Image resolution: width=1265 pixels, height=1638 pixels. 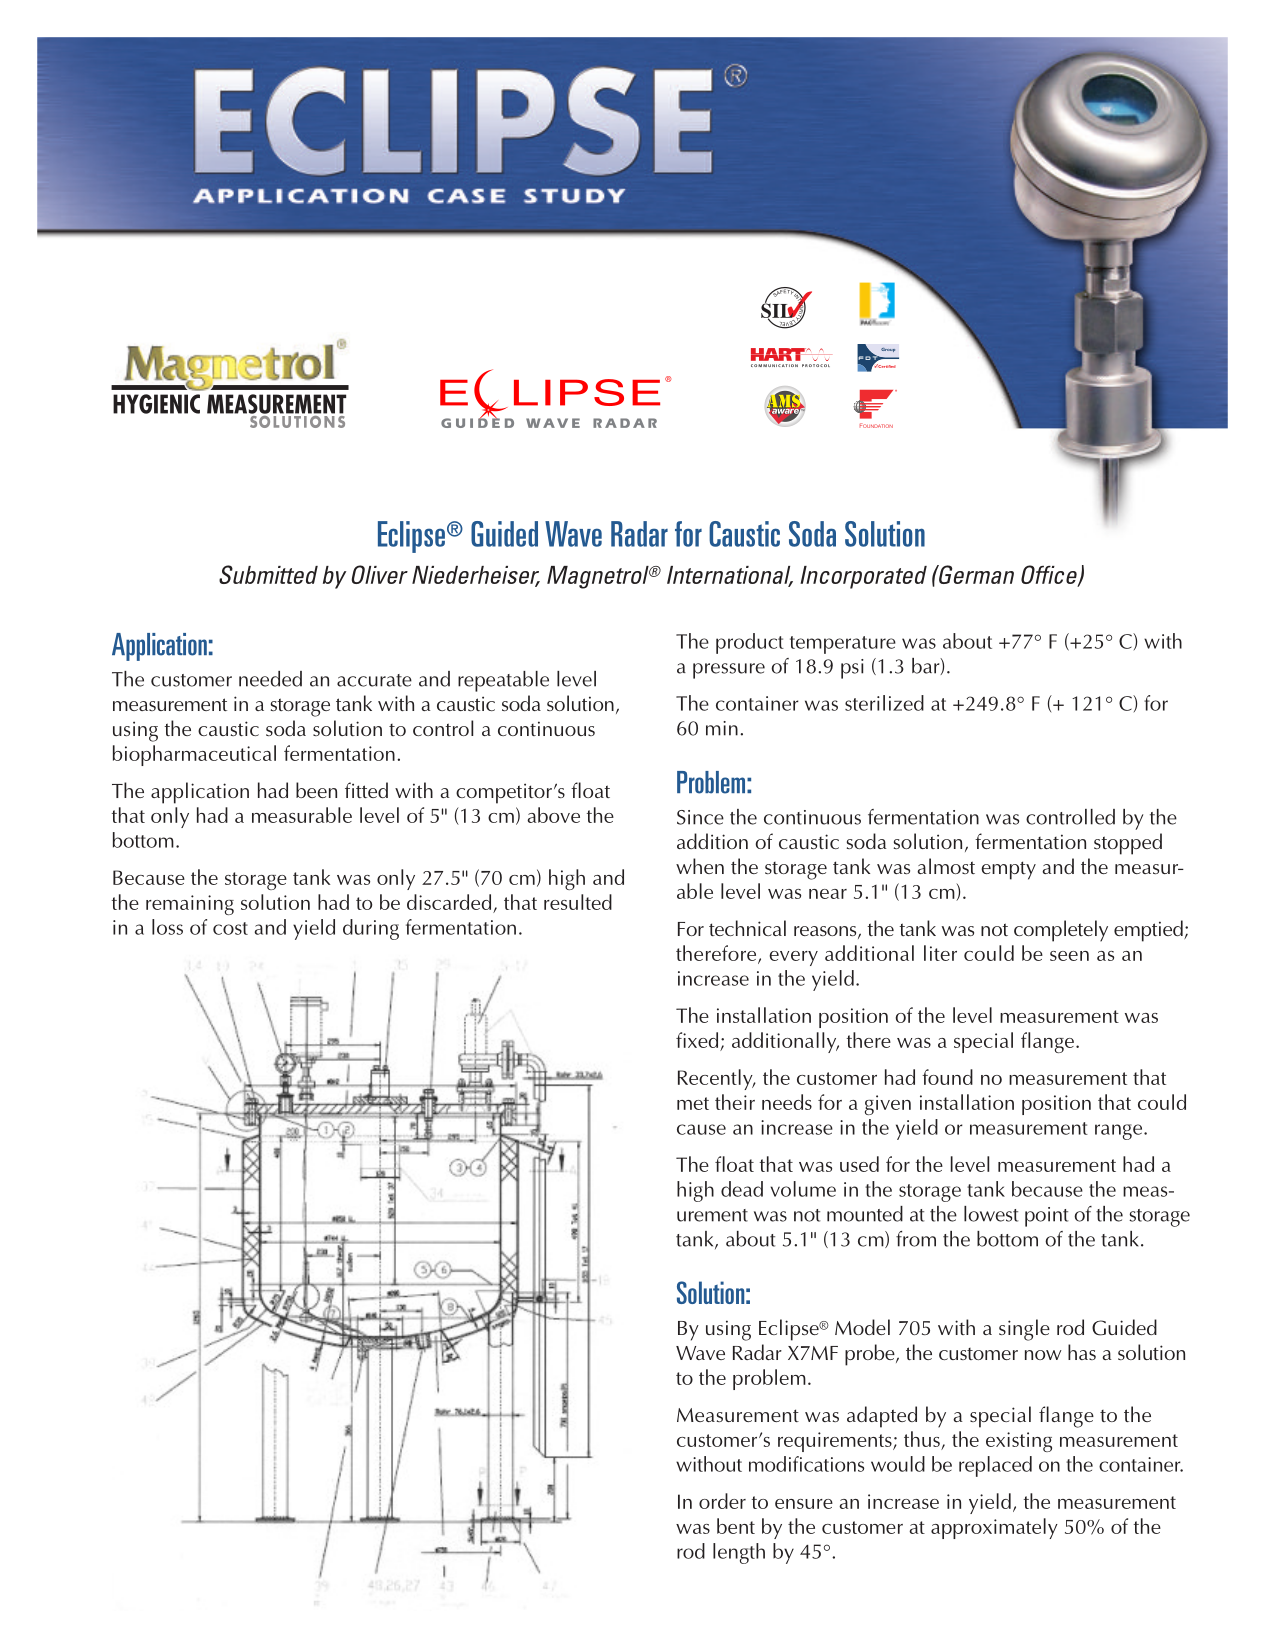 I want to click on Incorporated, so click(x=863, y=577).
